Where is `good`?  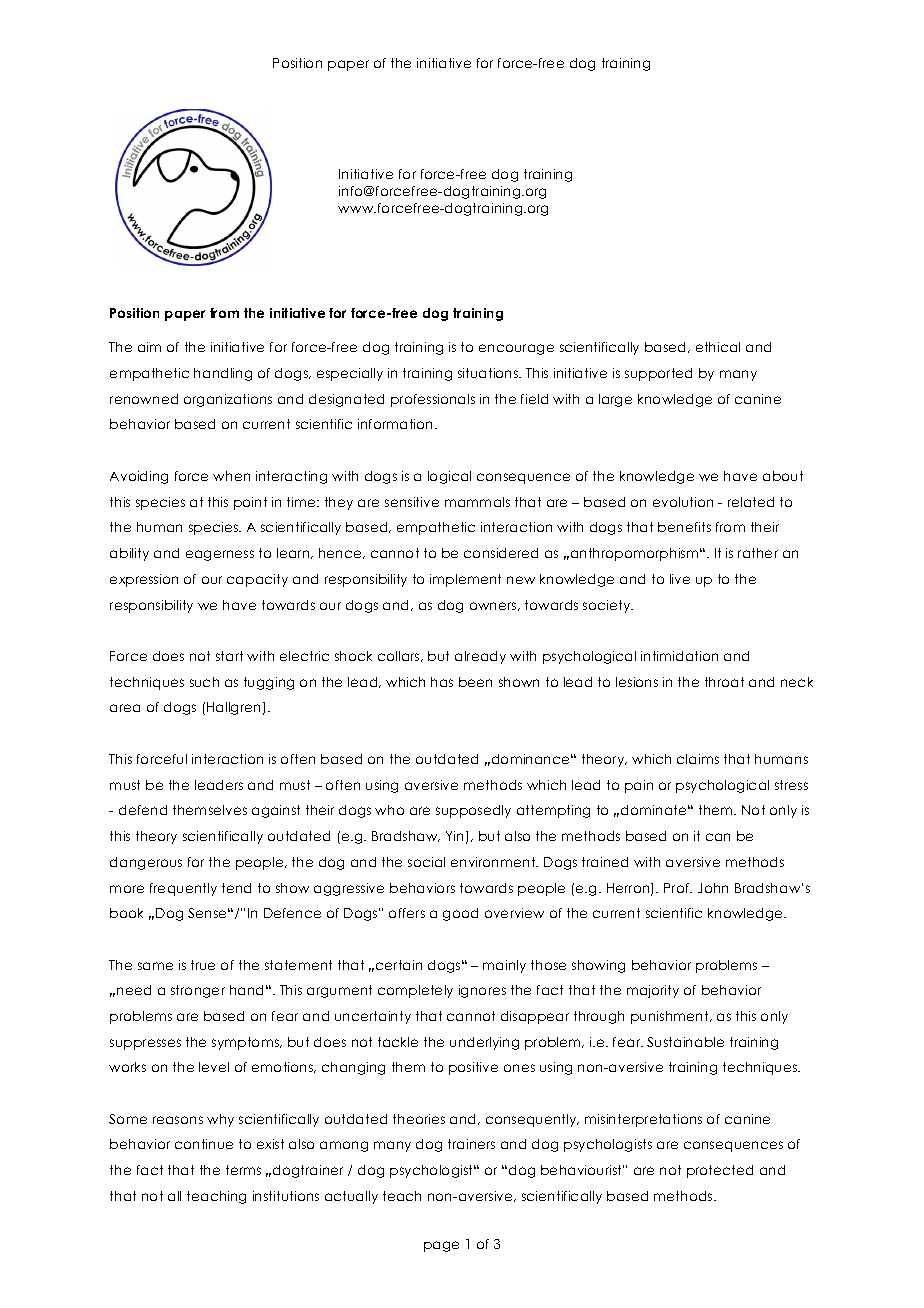
good is located at coordinates (460, 914).
